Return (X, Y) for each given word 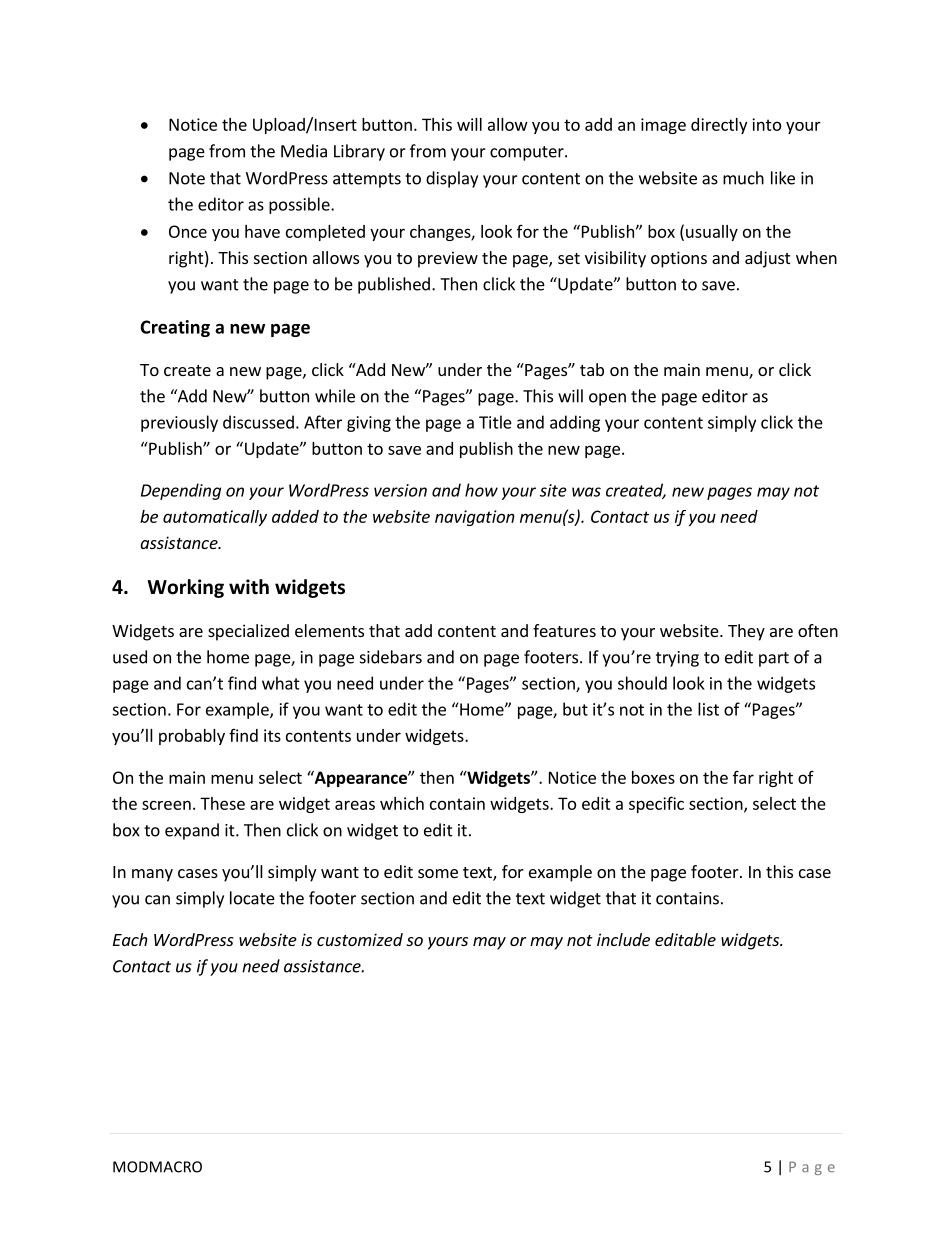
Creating (175, 328)
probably (192, 737)
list (708, 709)
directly (719, 126)
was (586, 492)
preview (448, 259)
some (438, 873)
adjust (767, 259)
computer (528, 153)
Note (187, 178)
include (623, 939)
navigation (475, 518)
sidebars (391, 657)
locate (252, 898)
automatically (215, 518)
